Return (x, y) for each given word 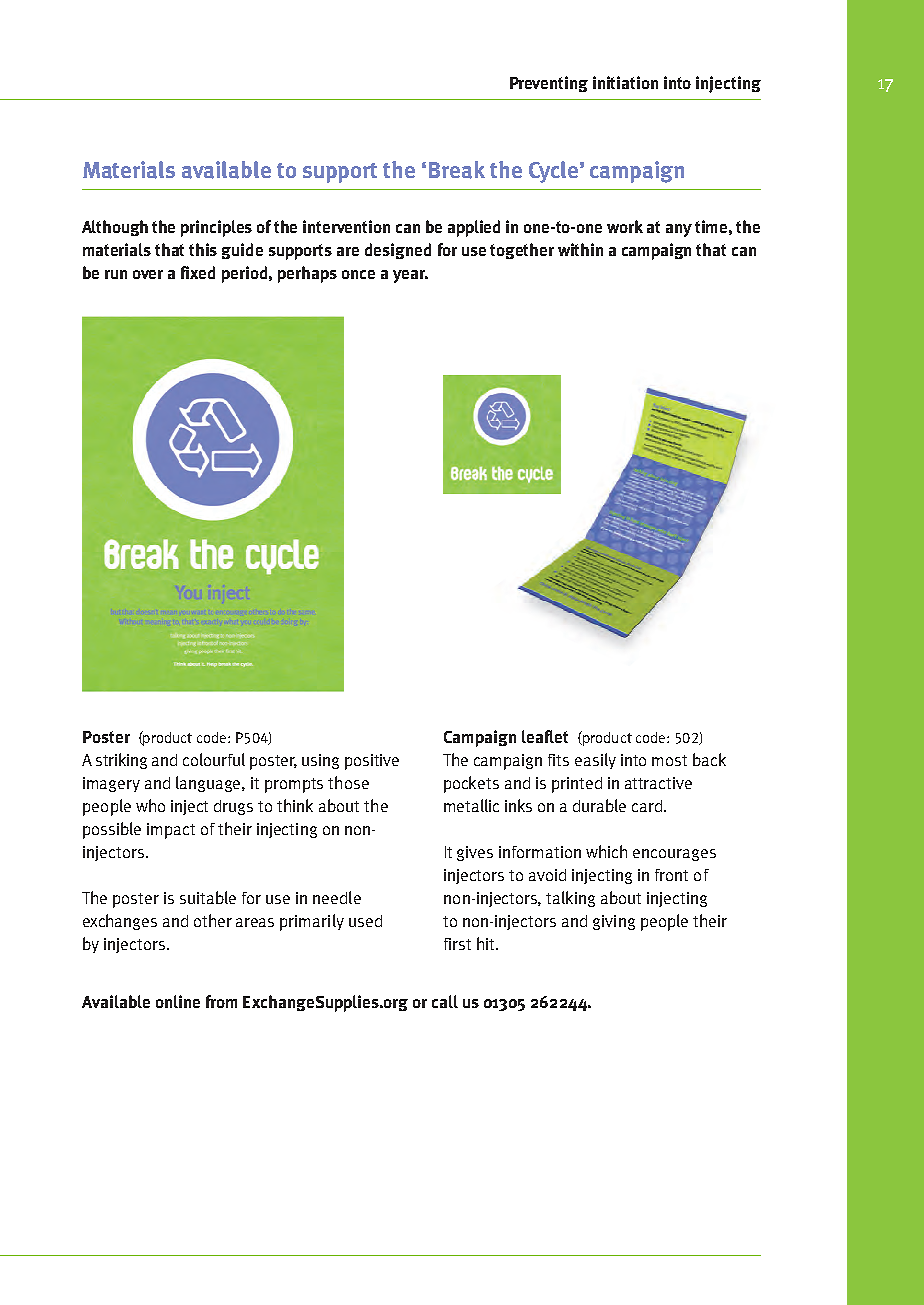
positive (372, 762)
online (178, 1001)
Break (457, 170)
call (445, 1001)
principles (216, 228)
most (669, 760)
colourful (214, 759)
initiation (625, 82)
